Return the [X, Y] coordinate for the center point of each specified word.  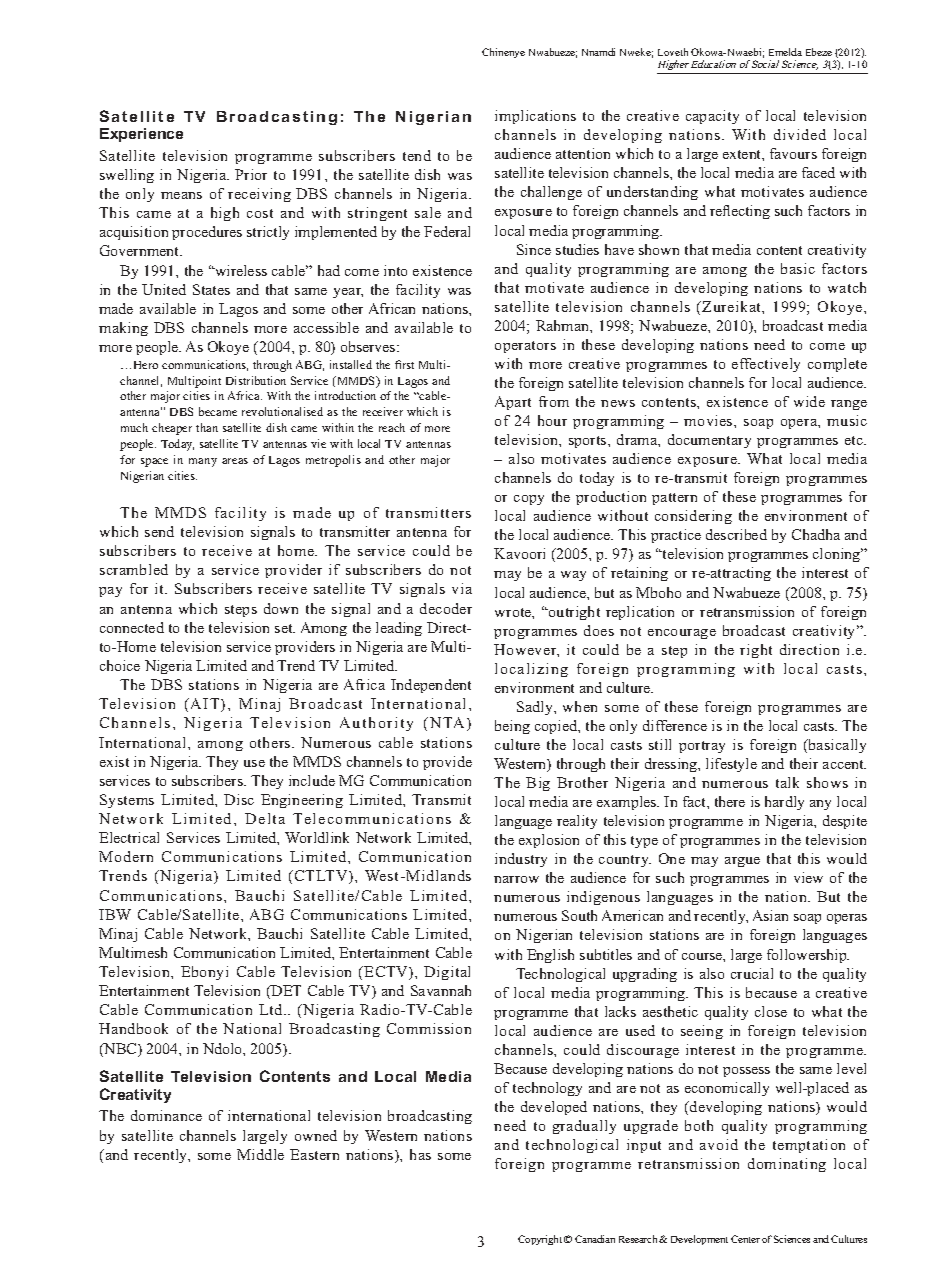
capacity [712, 117]
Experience [141, 135]
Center [745, 1239]
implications [535, 117]
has [420, 1154]
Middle [260, 1154]
